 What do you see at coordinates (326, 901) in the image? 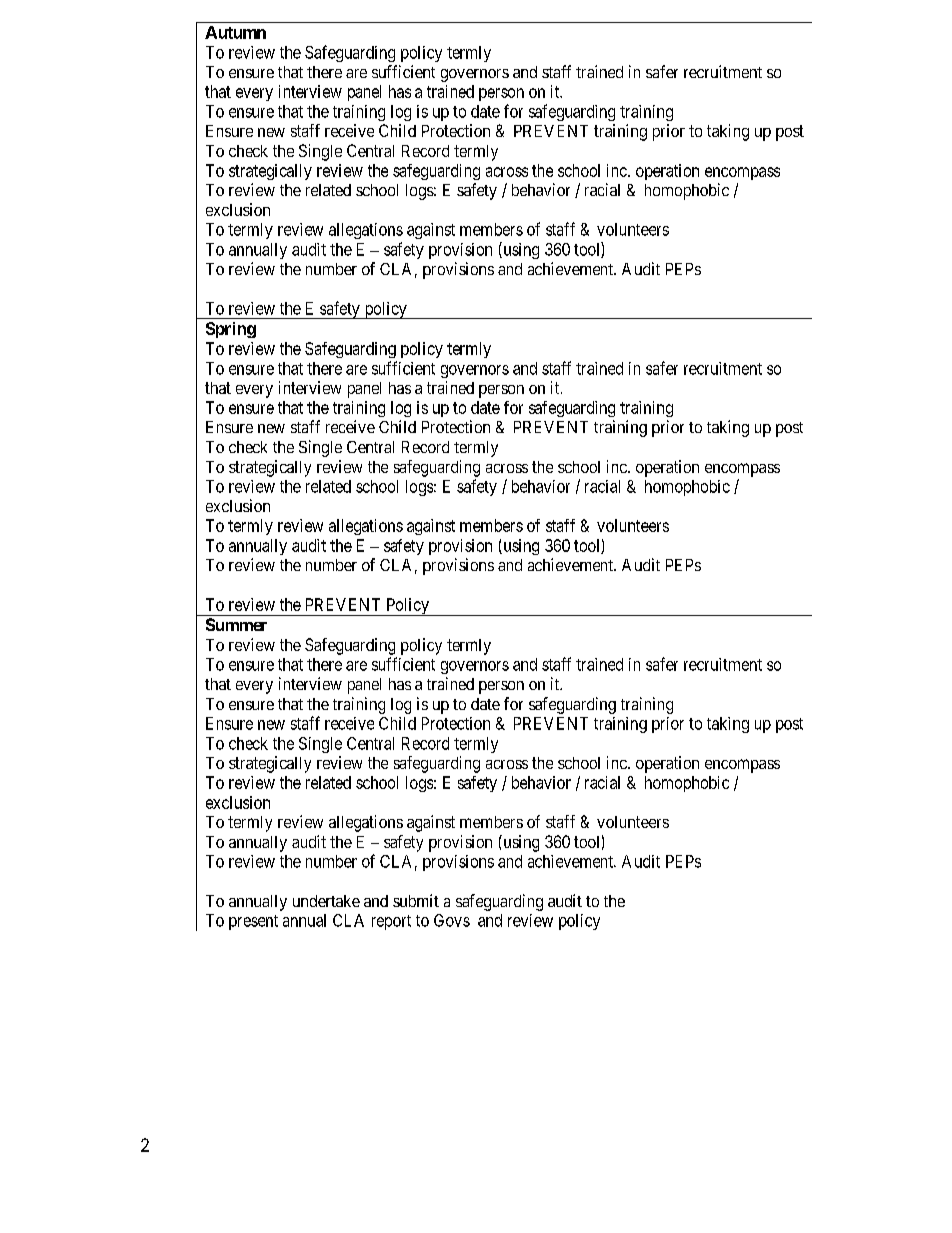
I see `undertake` at bounding box center [326, 901].
